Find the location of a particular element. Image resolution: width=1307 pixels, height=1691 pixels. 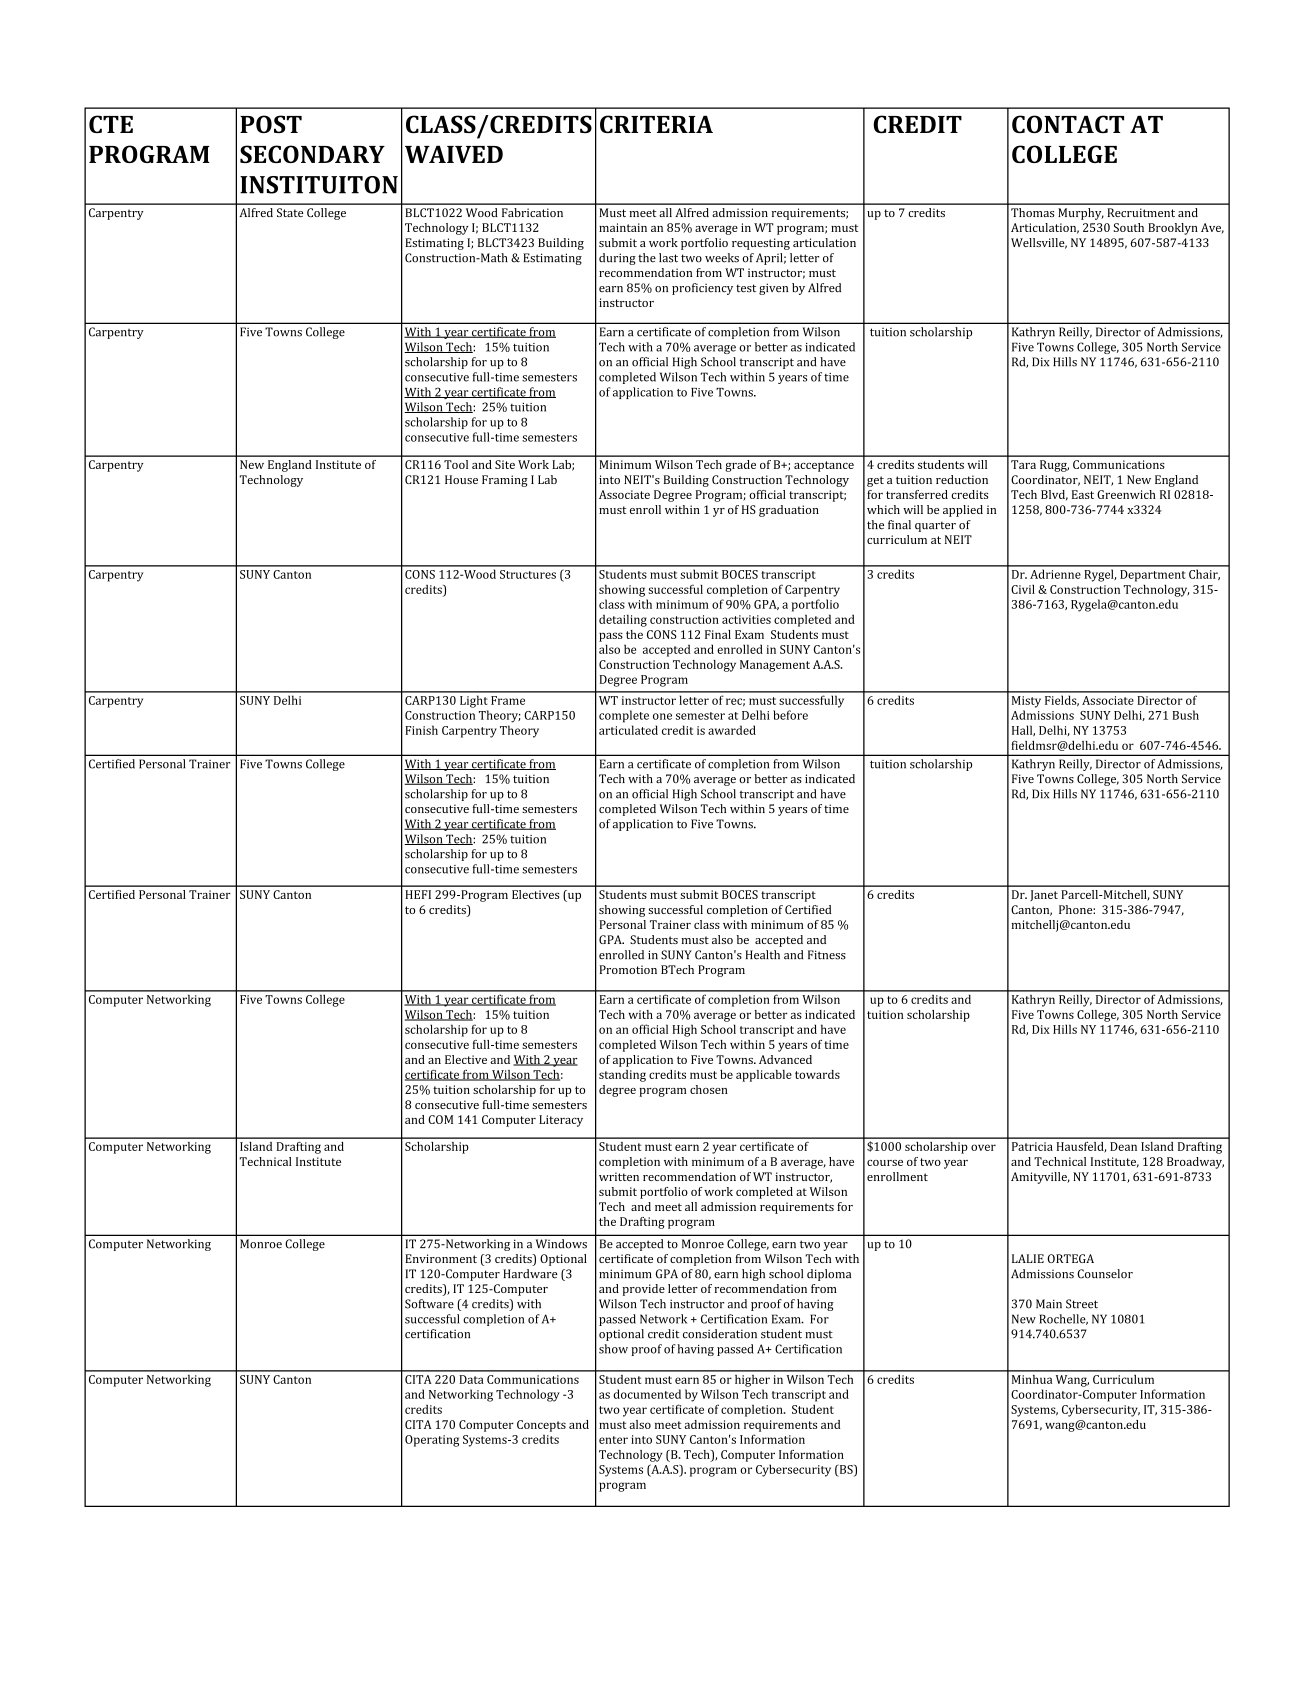

Literacy is located at coordinates (561, 1121).
